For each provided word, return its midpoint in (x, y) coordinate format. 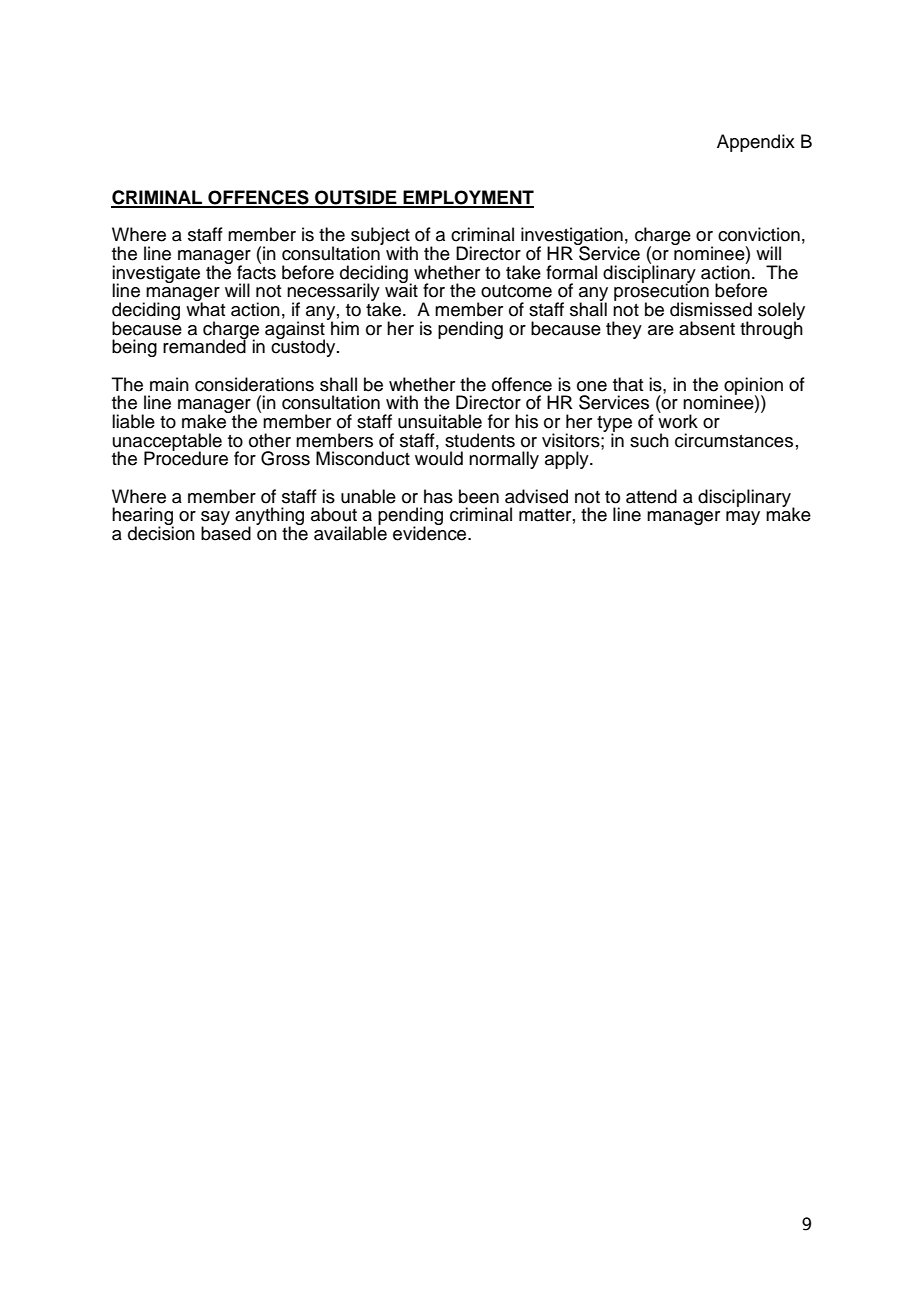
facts (256, 271)
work (678, 420)
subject (381, 237)
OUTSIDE (356, 198)
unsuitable (440, 421)
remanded (205, 345)
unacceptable (167, 443)
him (344, 327)
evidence (431, 532)
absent (707, 328)
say (215, 519)
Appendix (756, 143)
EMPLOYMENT (467, 198)
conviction (759, 234)
